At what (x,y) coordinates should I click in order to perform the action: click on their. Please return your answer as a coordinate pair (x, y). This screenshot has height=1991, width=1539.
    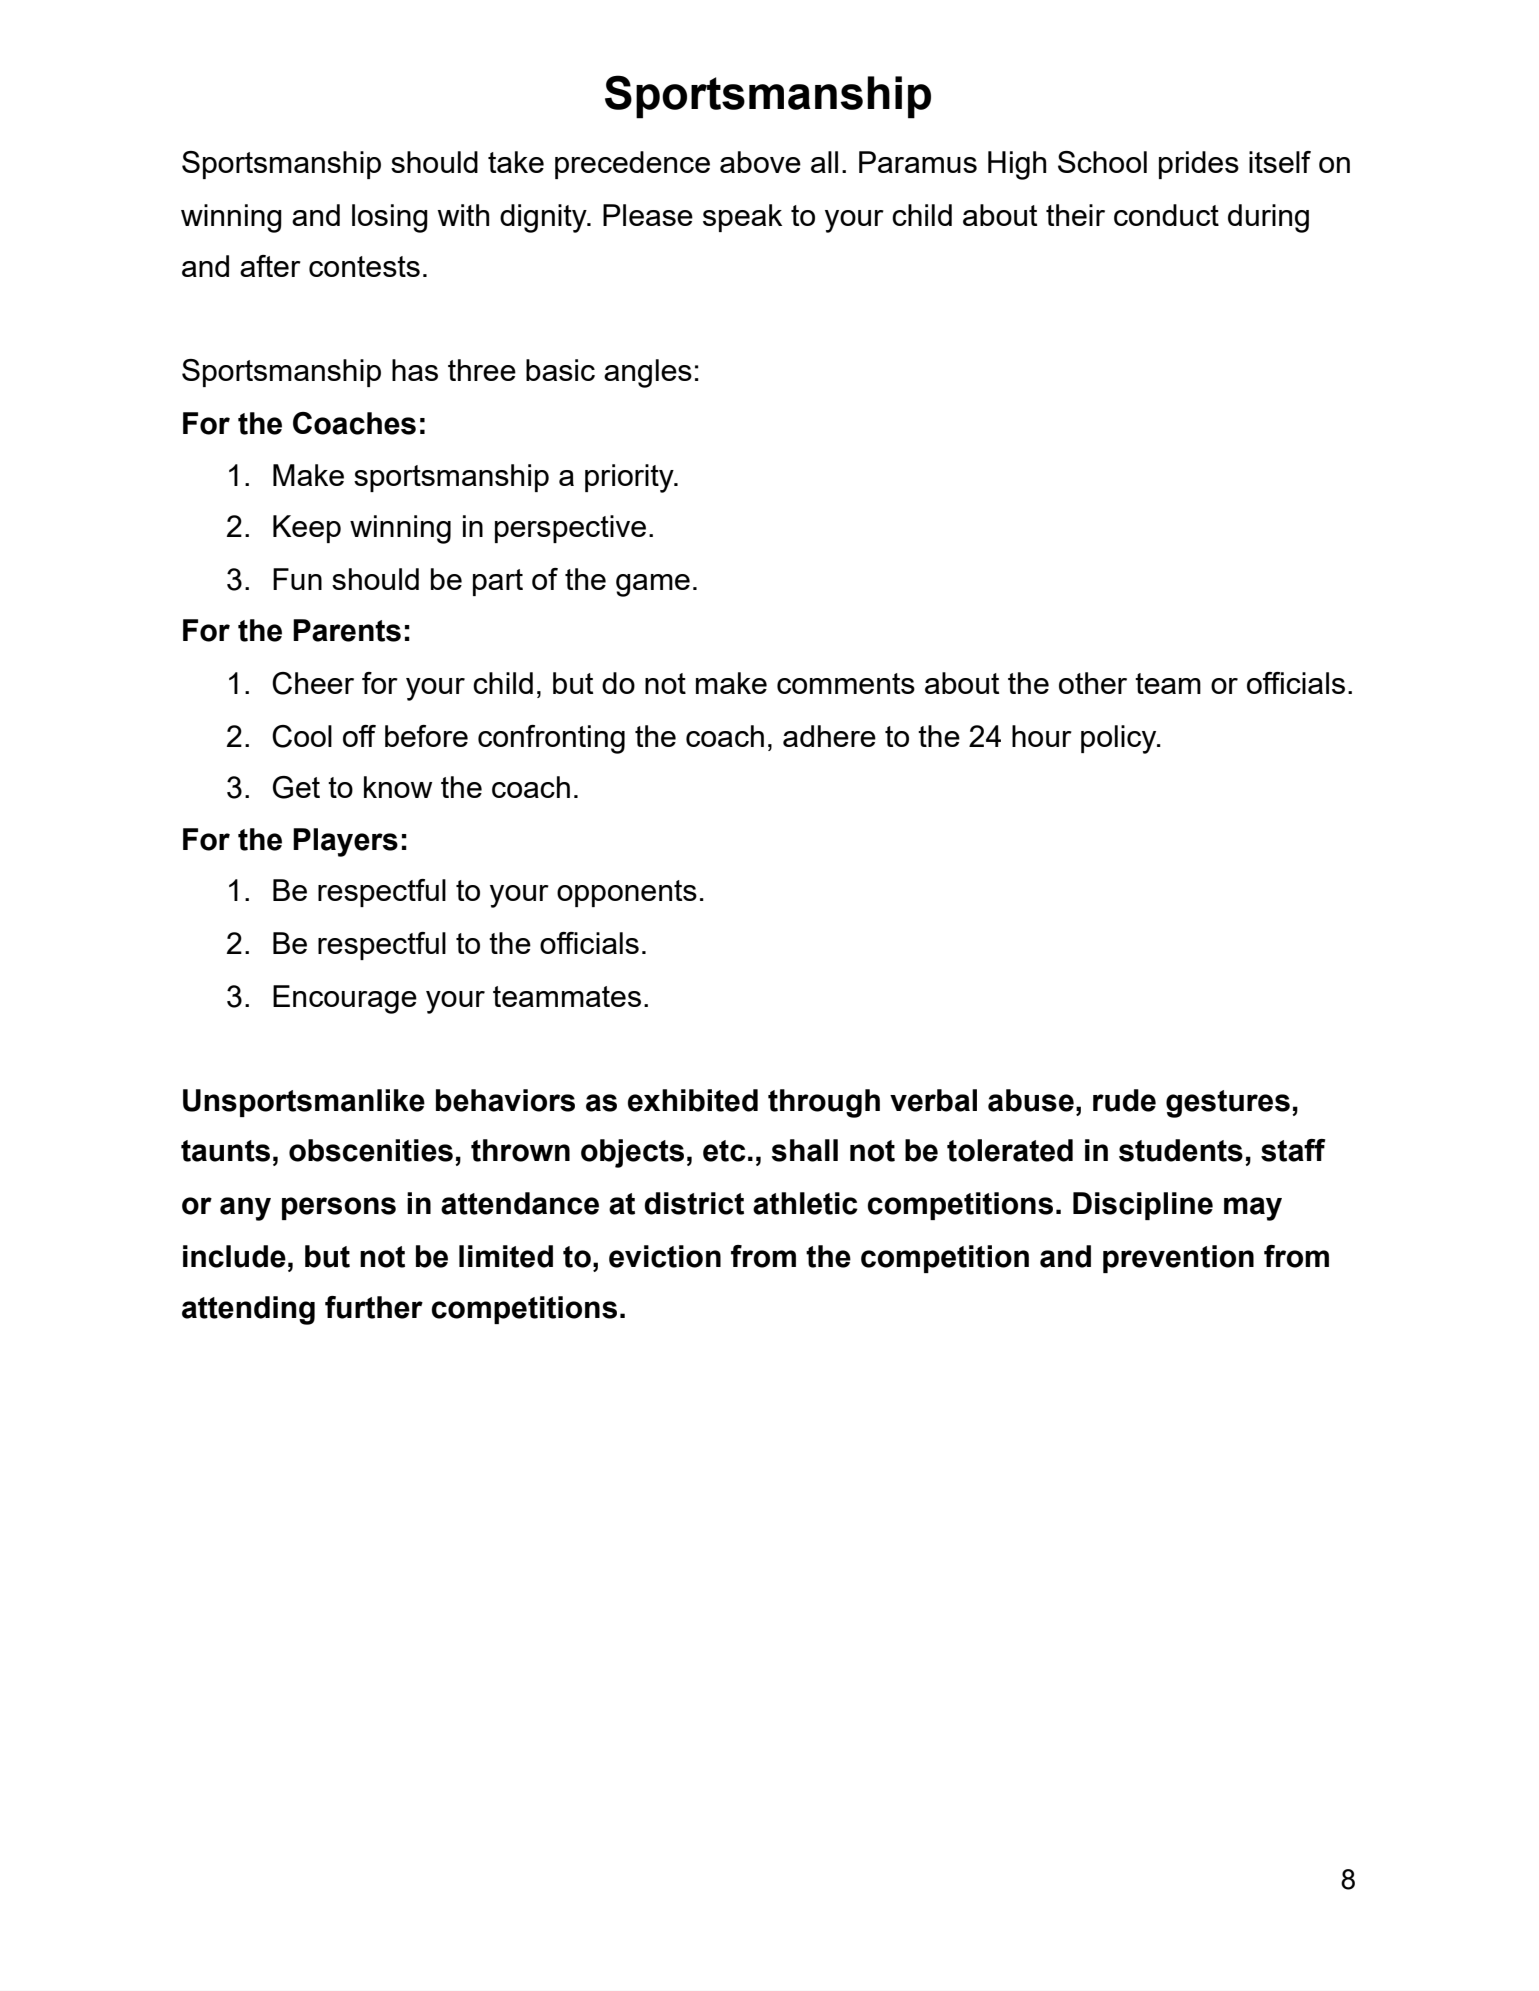
    Looking at the image, I should click on (1075, 215).
